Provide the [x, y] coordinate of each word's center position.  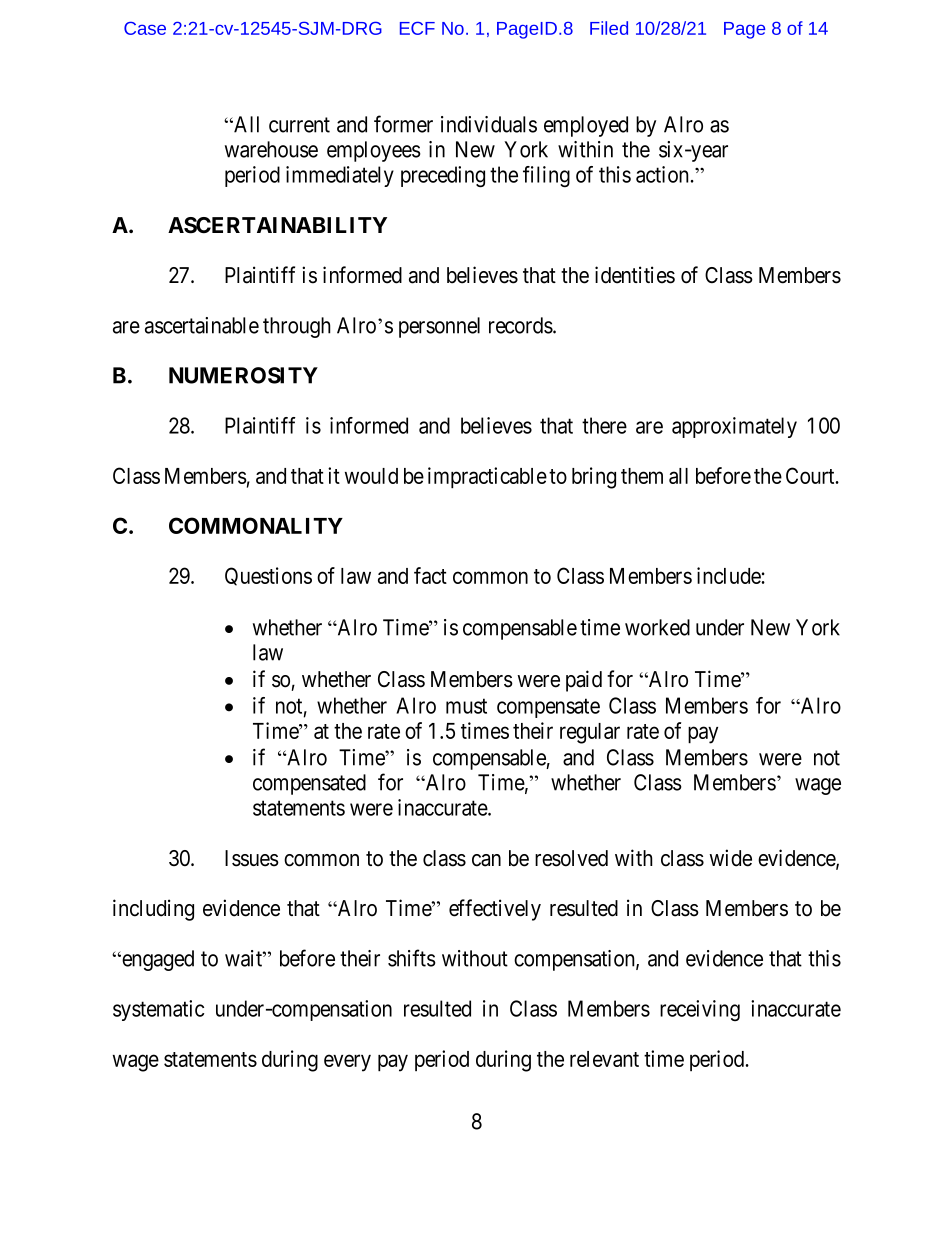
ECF [417, 28]
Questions [268, 576]
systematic [158, 1010]
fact [430, 575]
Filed [609, 28]
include [729, 575]
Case [145, 28]
